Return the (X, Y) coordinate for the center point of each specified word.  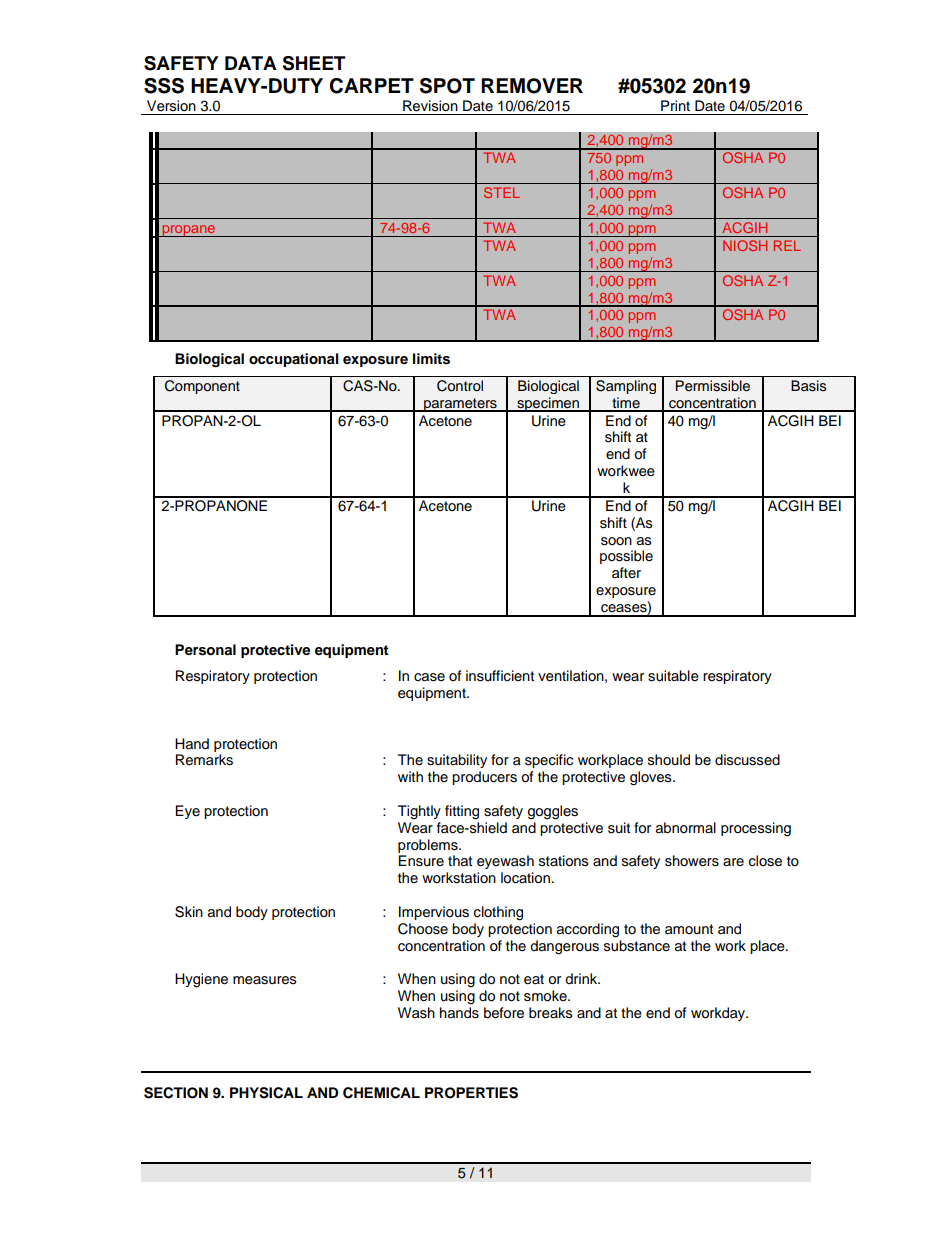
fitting (462, 812)
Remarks (204, 760)
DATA (251, 63)
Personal (205, 650)
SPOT (447, 86)
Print (675, 105)
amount (689, 929)
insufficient (500, 676)
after (626, 572)
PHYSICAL (266, 1093)
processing (756, 829)
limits (431, 359)
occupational (293, 360)
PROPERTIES (471, 1093)
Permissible (713, 386)
